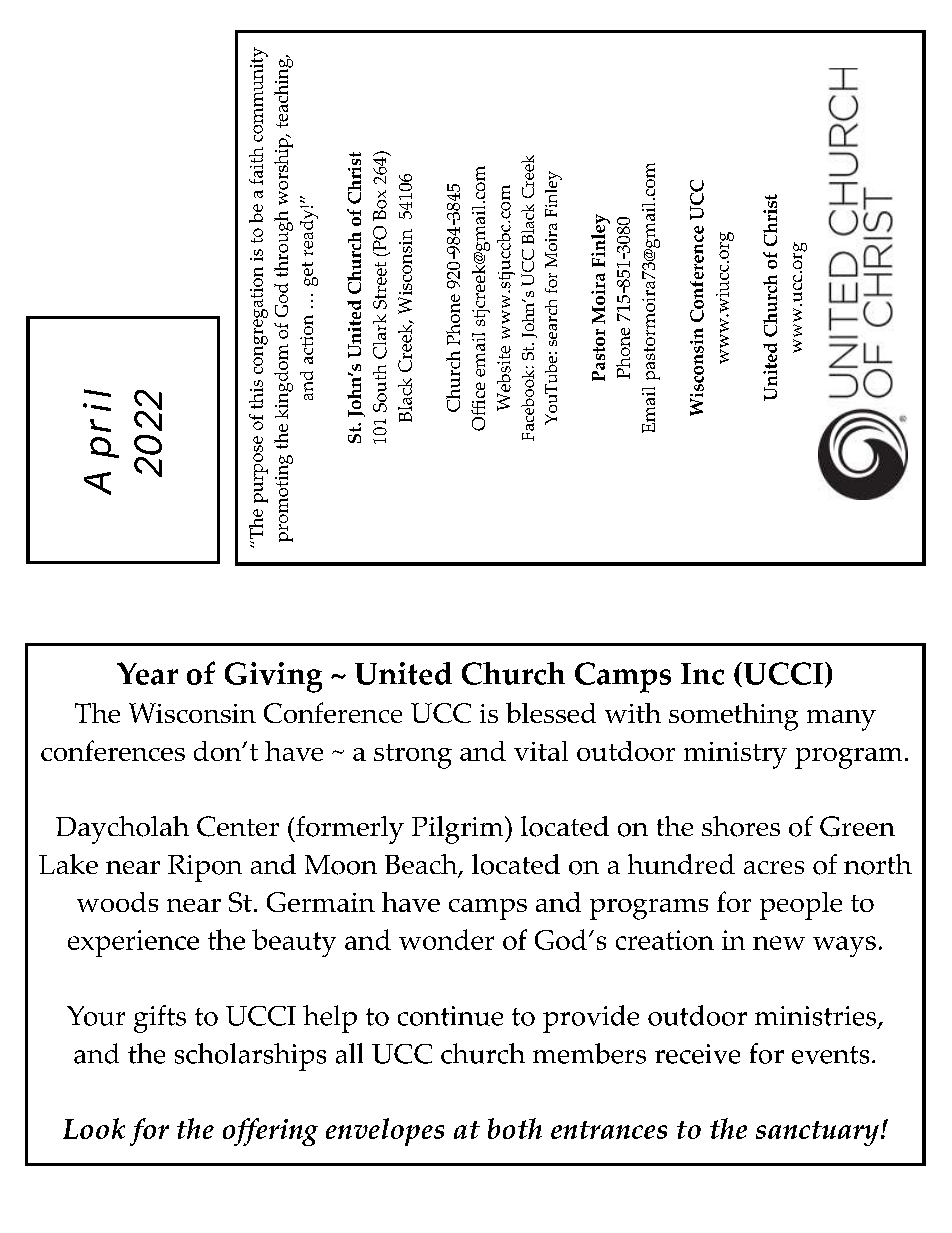 The image size is (952, 1233). Describe the element at coordinates (779, 943) in the screenshot. I see `new` at that location.
